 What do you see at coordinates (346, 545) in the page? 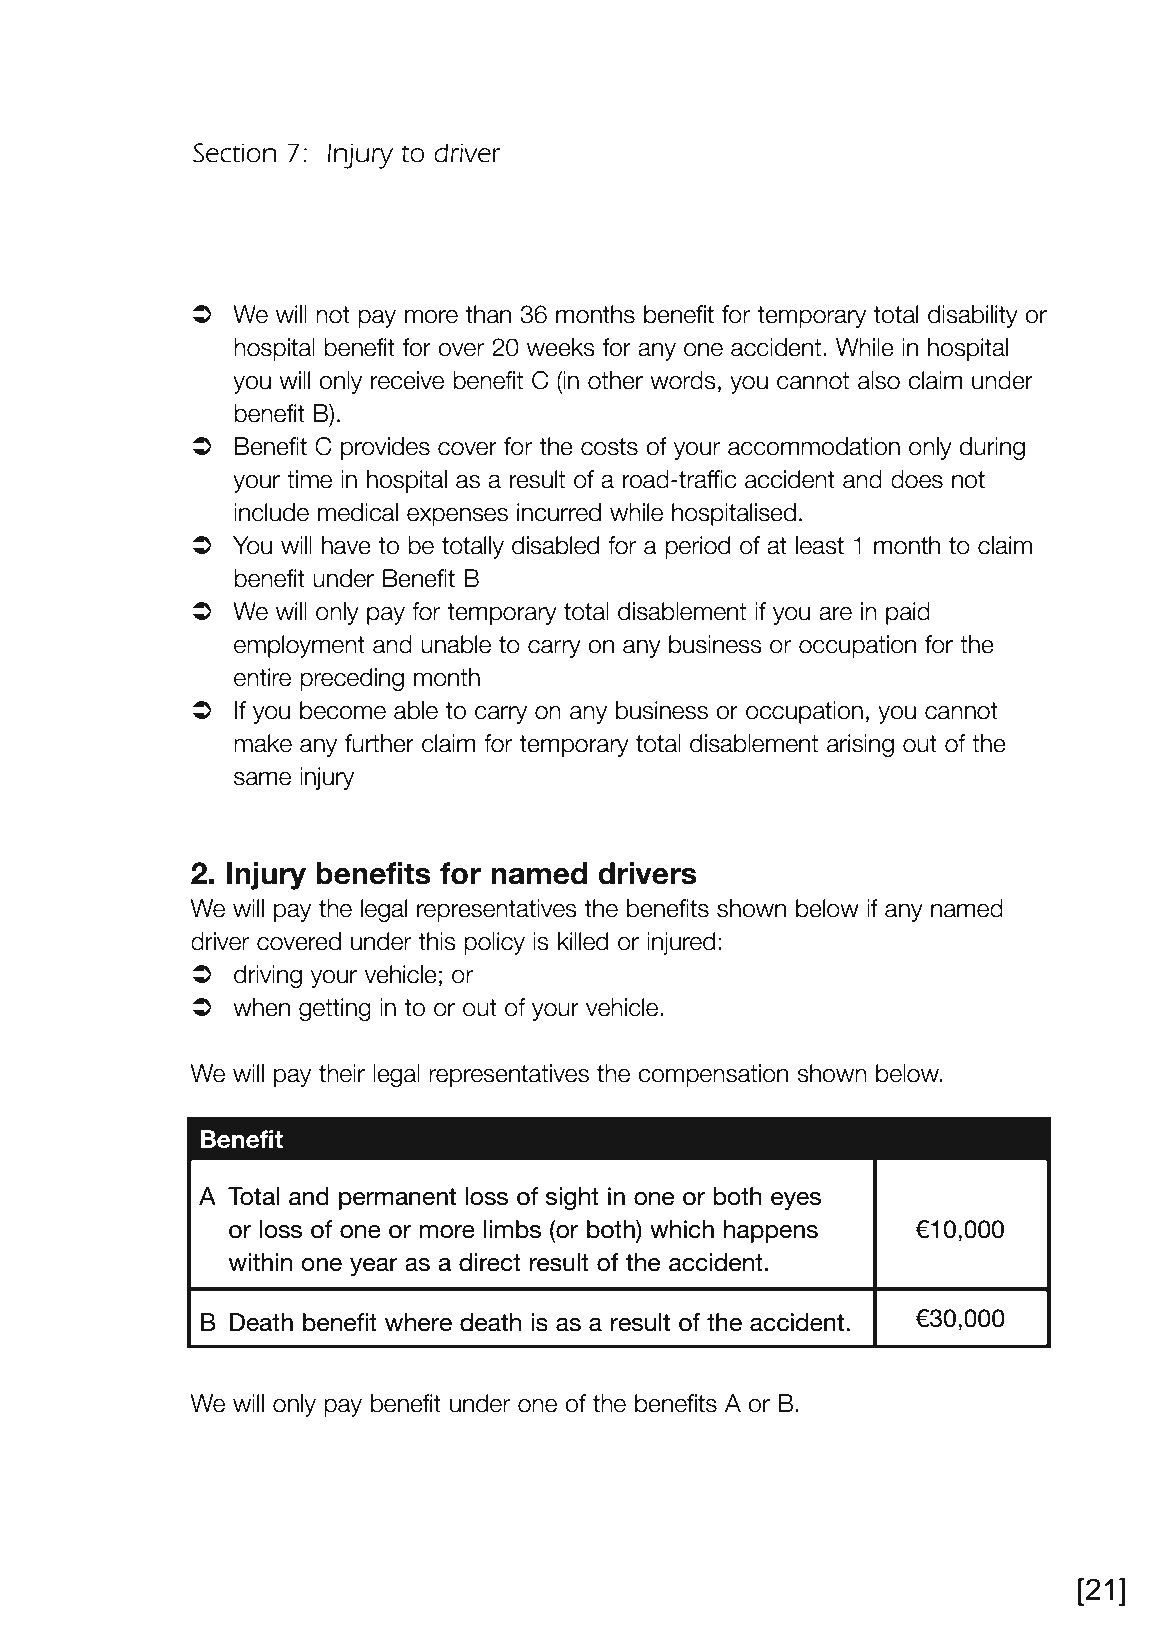
I see `have` at bounding box center [346, 545].
